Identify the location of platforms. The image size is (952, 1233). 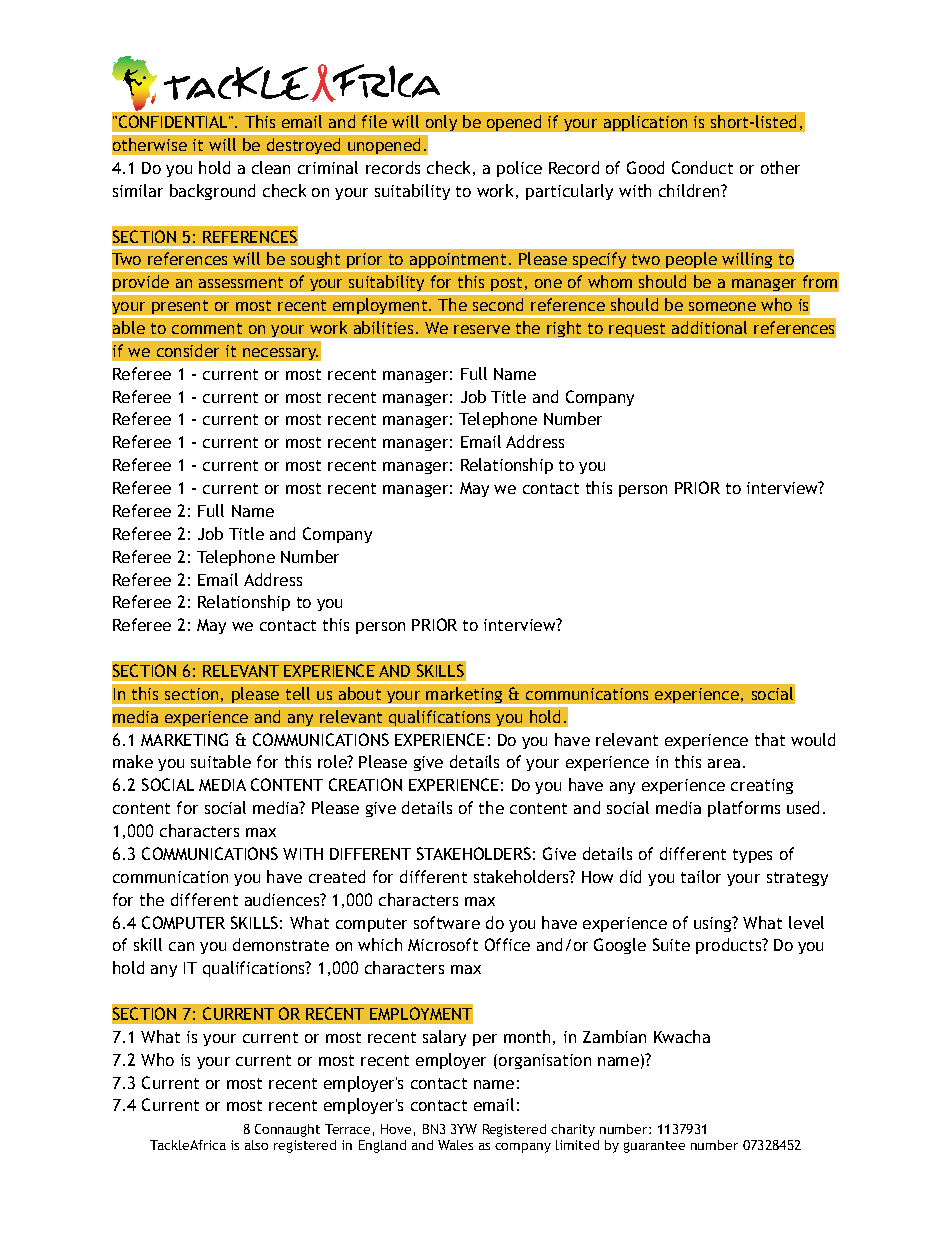
(744, 809).
